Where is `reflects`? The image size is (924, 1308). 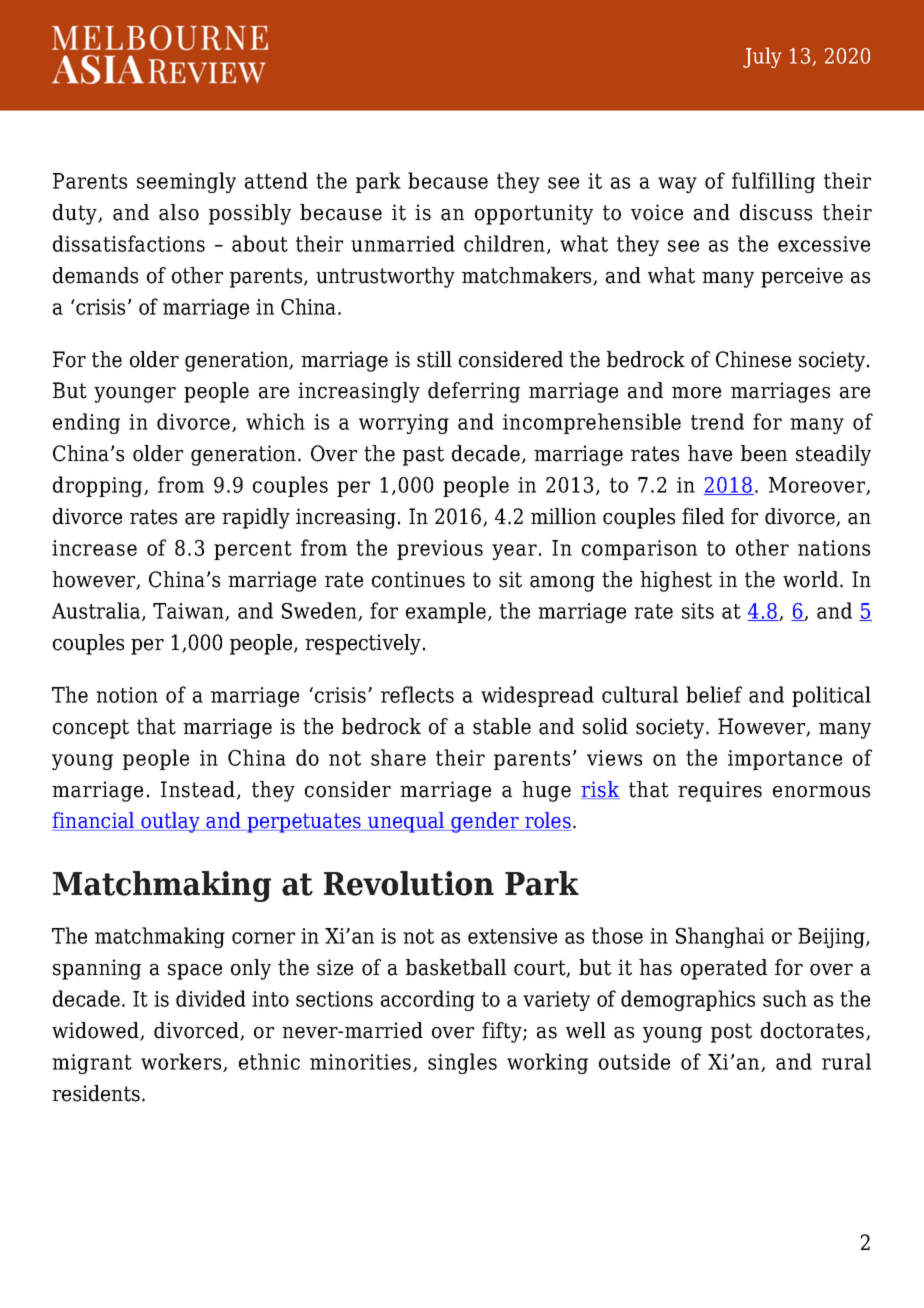 reflects is located at coordinates (417, 694).
